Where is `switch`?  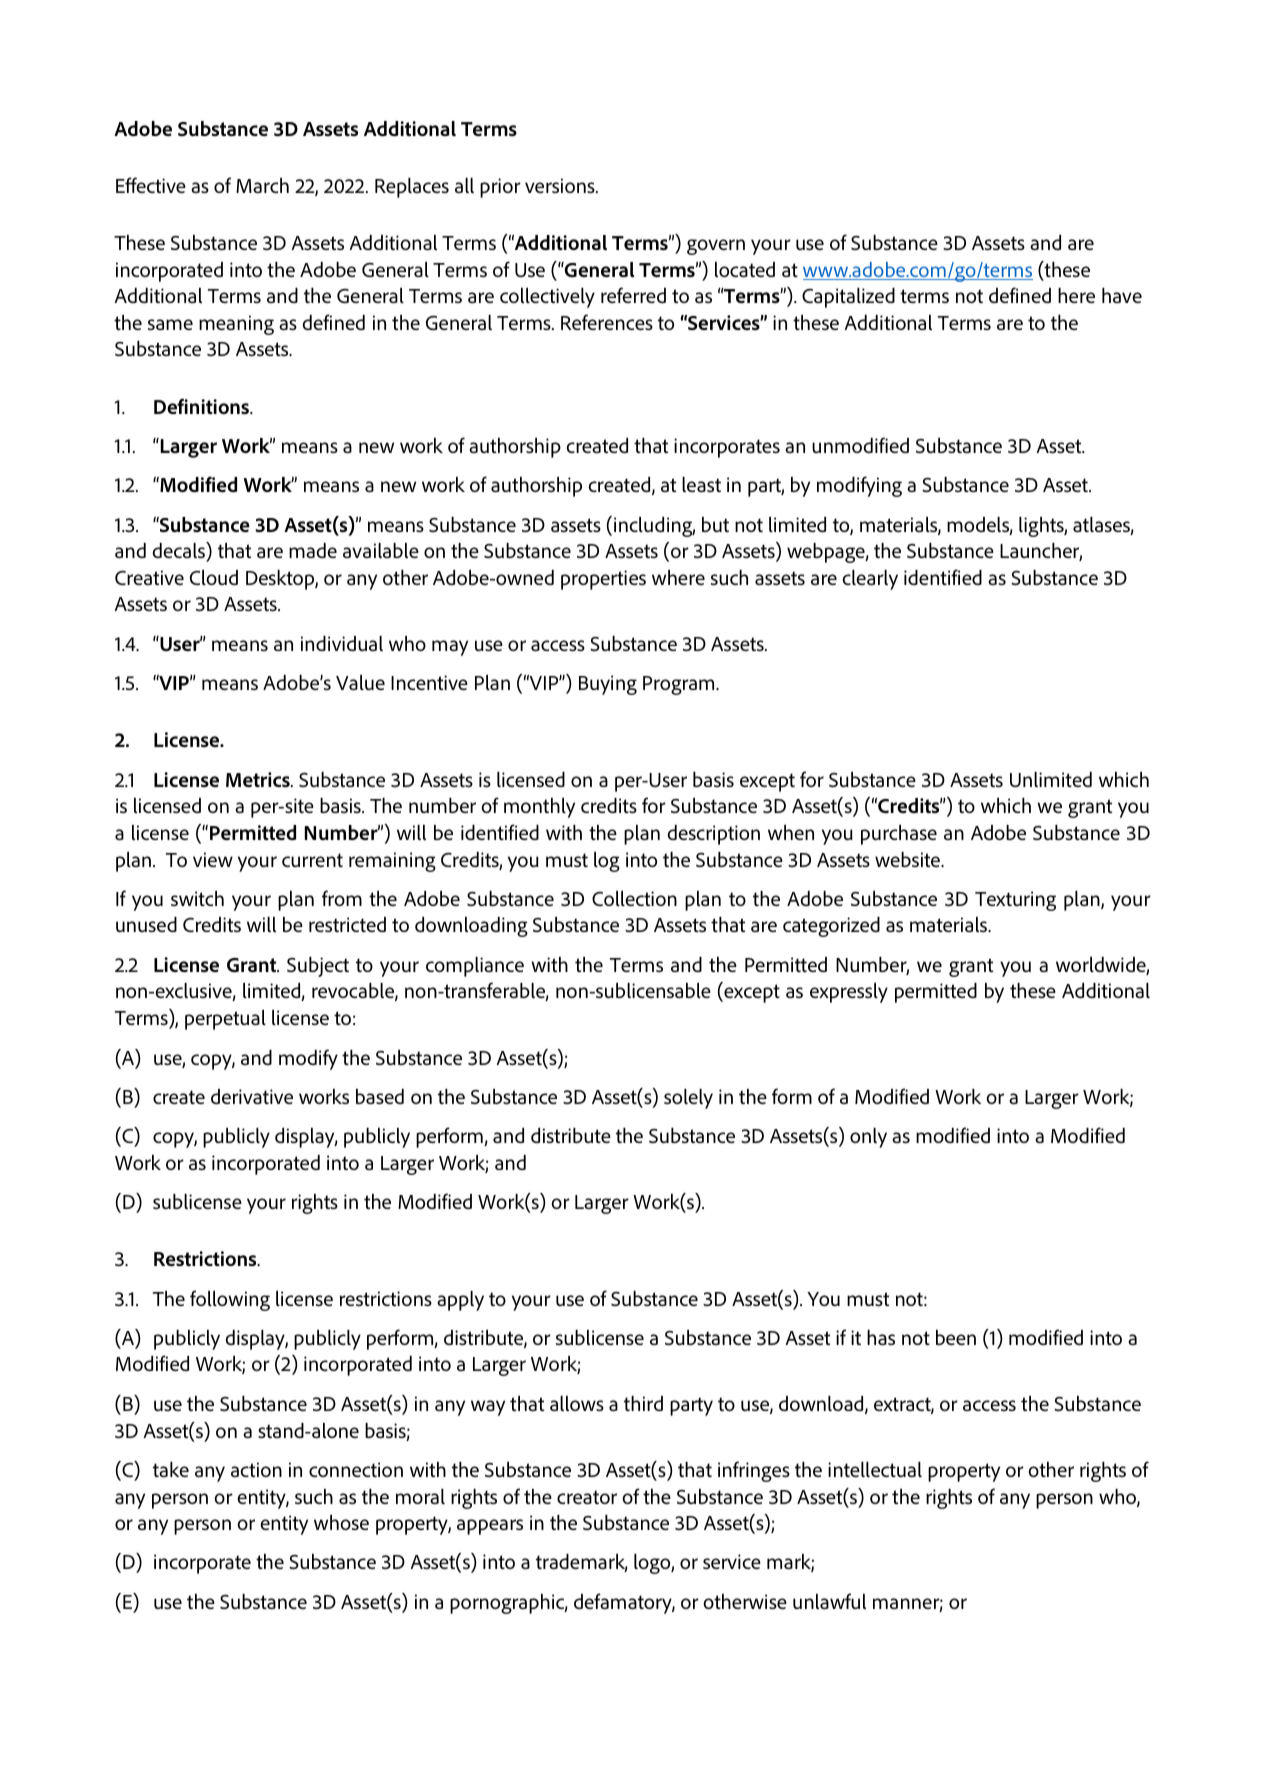
switch is located at coordinates (197, 898).
